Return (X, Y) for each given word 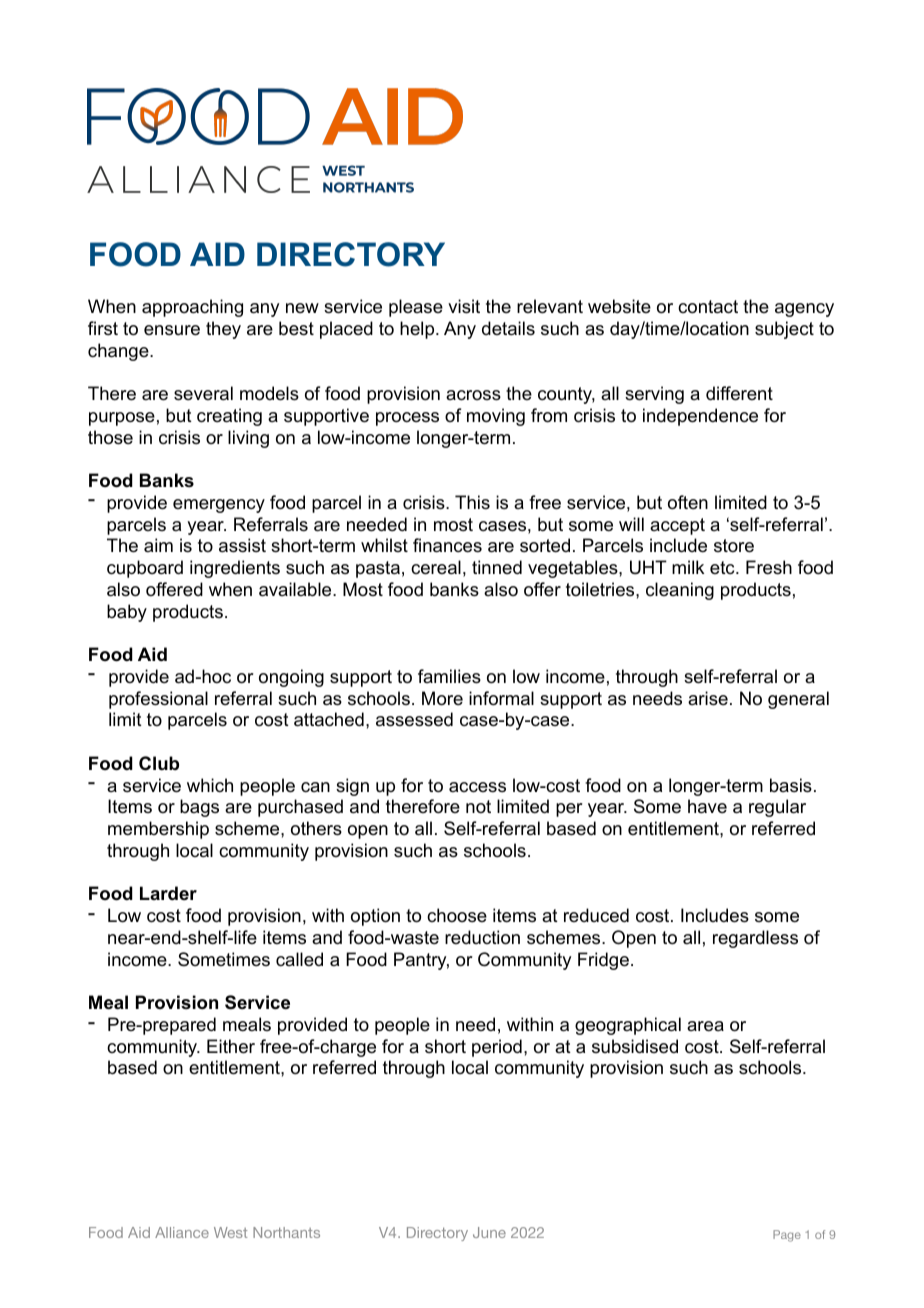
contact (708, 307)
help (418, 330)
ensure (172, 330)
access (477, 787)
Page (787, 1236)
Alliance (182, 1232)
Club (159, 763)
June (489, 1232)
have (707, 806)
